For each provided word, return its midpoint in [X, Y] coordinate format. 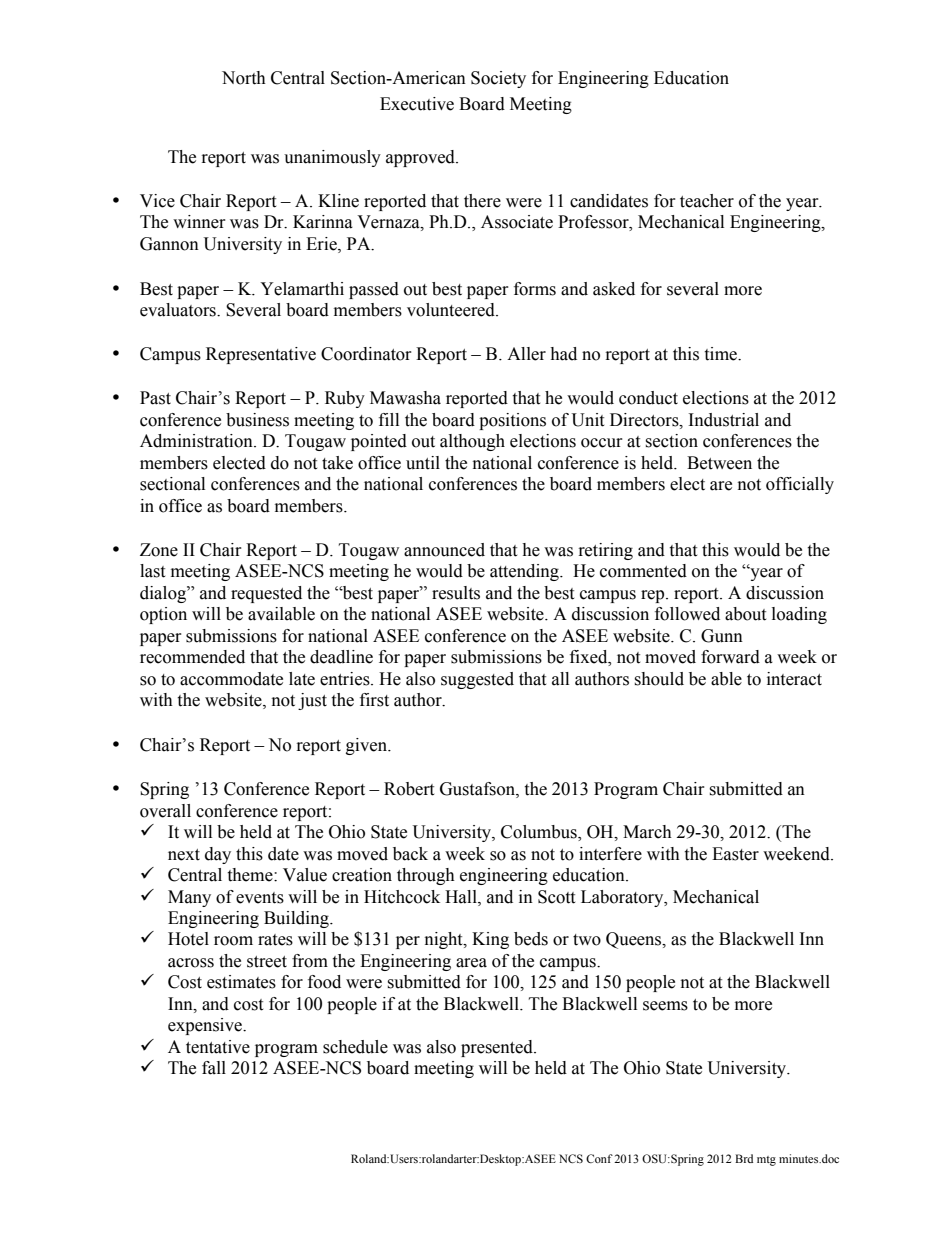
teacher [707, 201]
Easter [735, 854]
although [472, 442]
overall [165, 811]
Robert [409, 789]
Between [719, 463]
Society [498, 79]
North [244, 78]
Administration [197, 441]
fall [214, 1068]
